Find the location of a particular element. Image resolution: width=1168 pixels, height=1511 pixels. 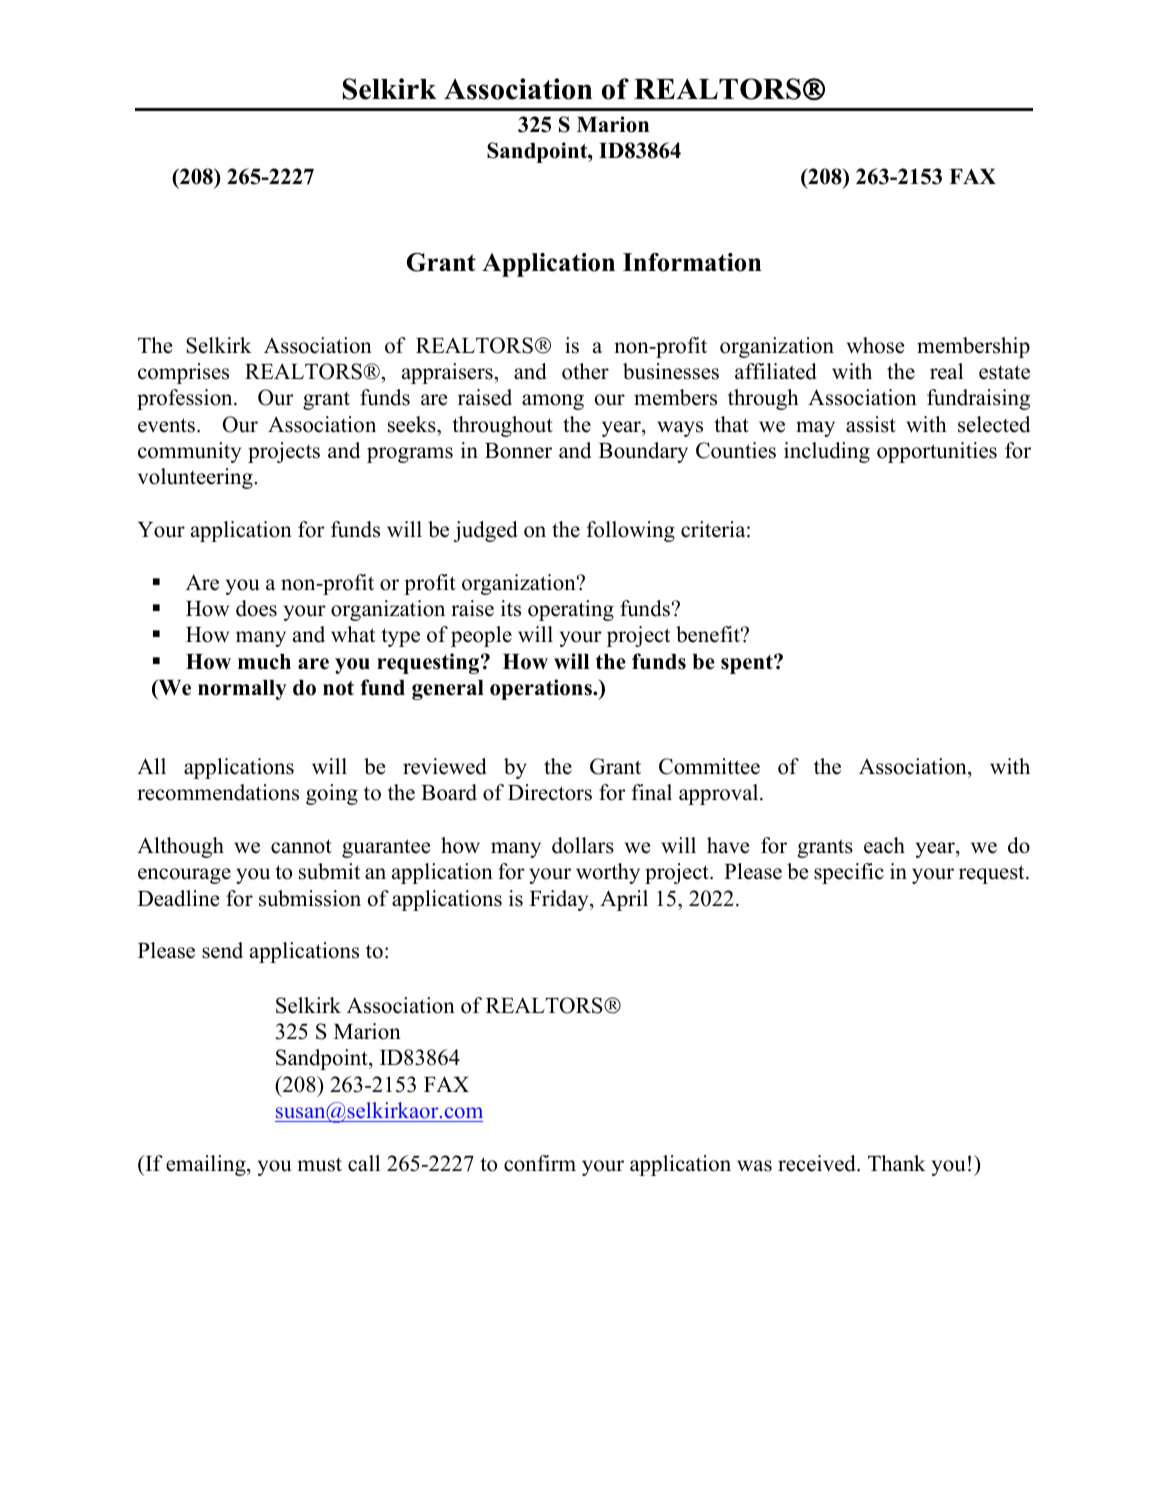

confirm is located at coordinates (540, 1163).
